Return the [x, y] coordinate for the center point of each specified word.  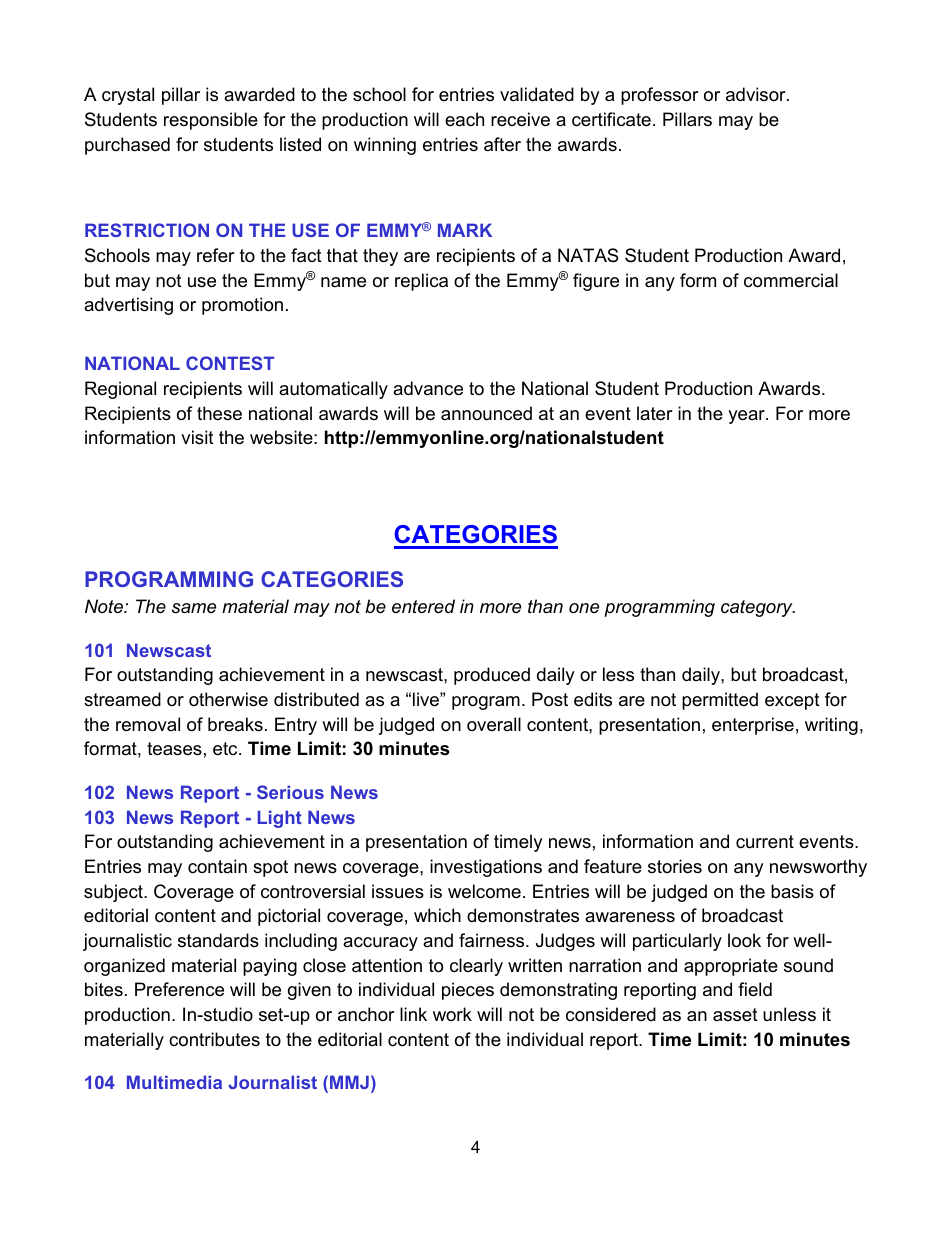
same [194, 608]
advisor [757, 94]
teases [174, 749]
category [758, 608]
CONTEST [230, 363]
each [464, 119]
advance [428, 388]
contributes [214, 1039]
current [765, 842]
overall [494, 724]
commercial [791, 280]
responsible [211, 121]
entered [423, 606]
